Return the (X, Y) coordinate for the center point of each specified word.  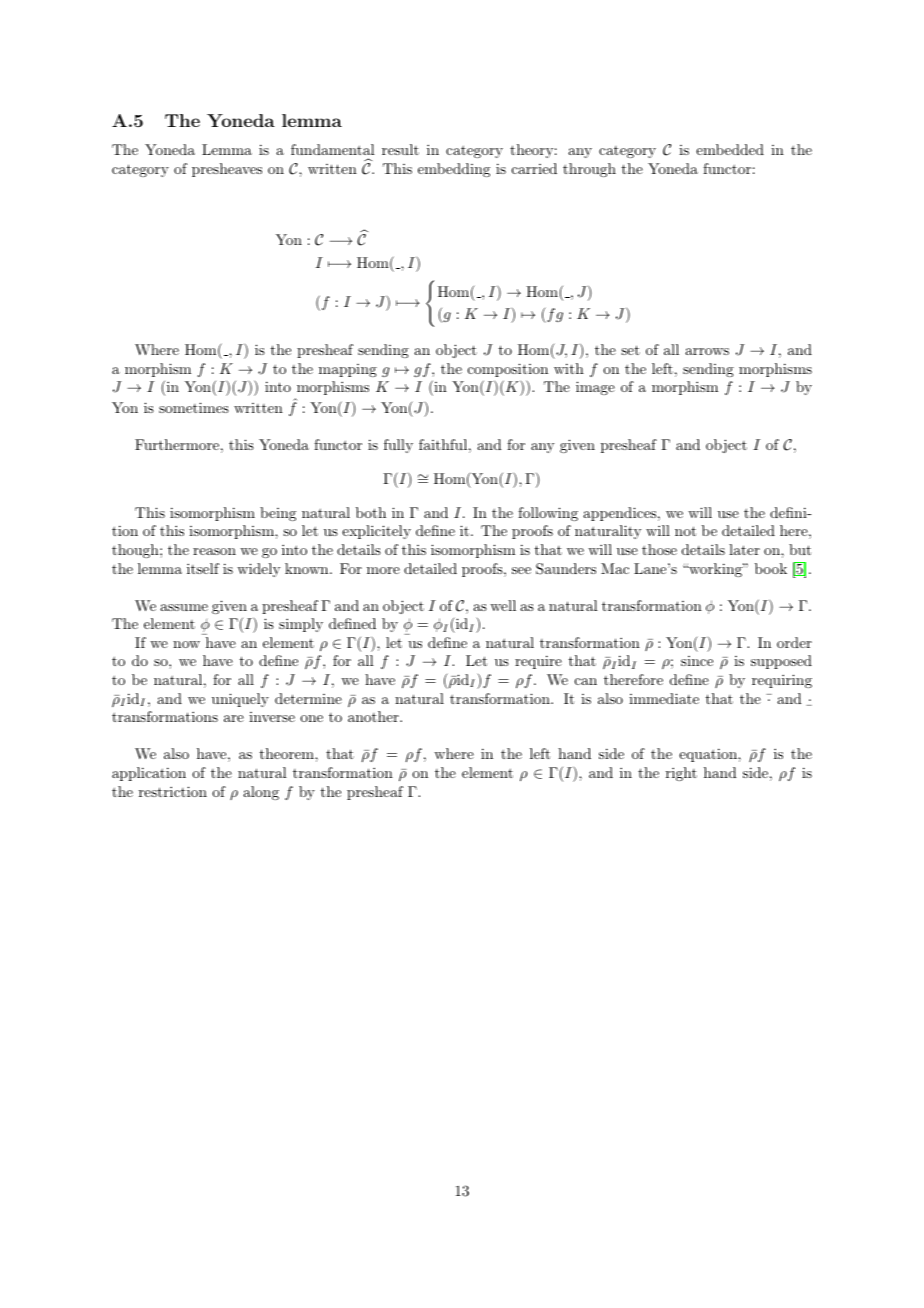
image (595, 388)
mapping (348, 370)
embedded (730, 149)
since (697, 661)
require (538, 662)
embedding (454, 170)
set (630, 350)
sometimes (194, 407)
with (569, 368)
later (744, 549)
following (548, 514)
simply (301, 625)
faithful (443, 444)
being (278, 514)
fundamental (333, 151)
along (261, 793)
